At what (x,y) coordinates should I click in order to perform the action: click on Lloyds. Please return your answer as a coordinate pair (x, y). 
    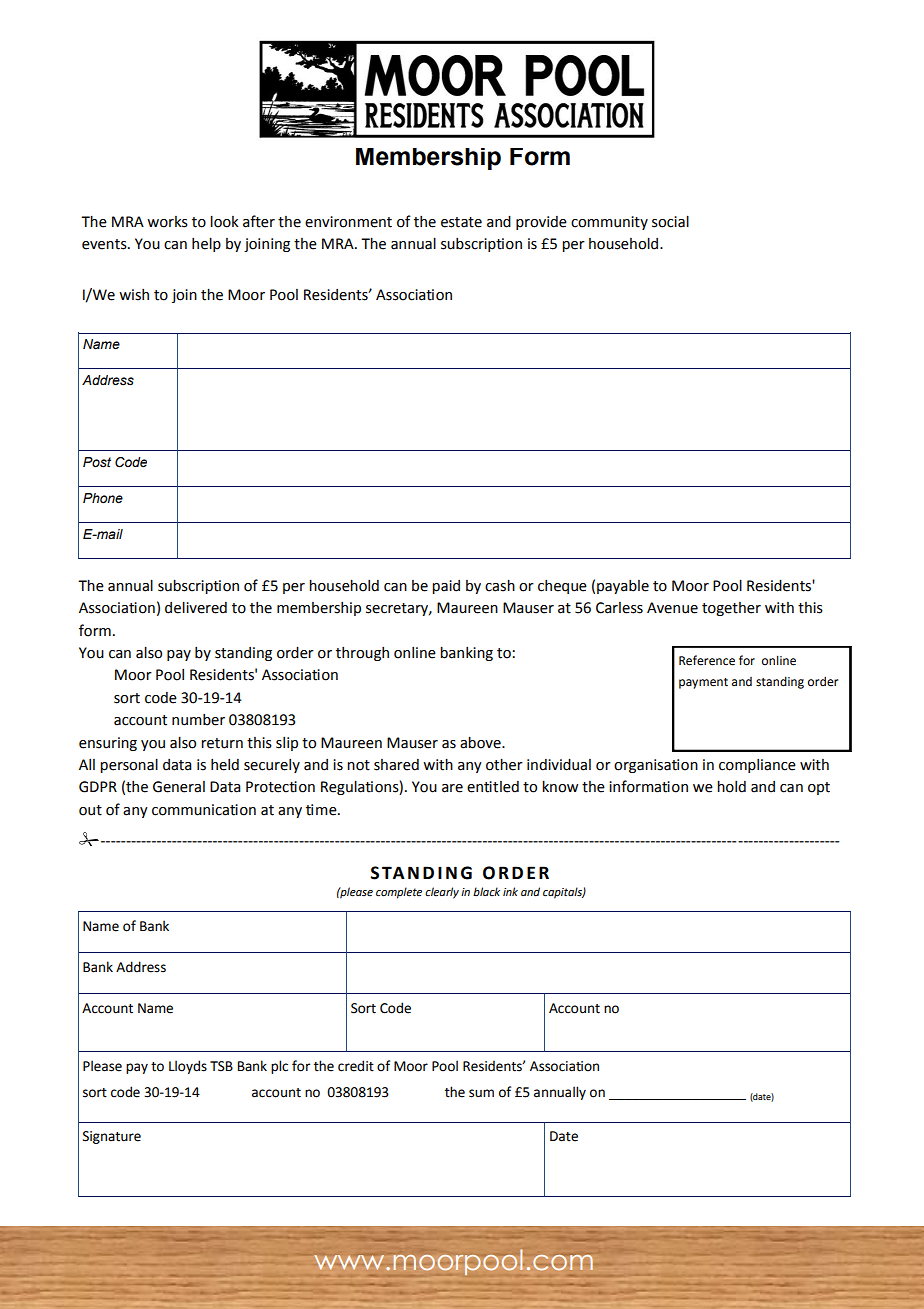
    Looking at the image, I should click on (188, 1067).
